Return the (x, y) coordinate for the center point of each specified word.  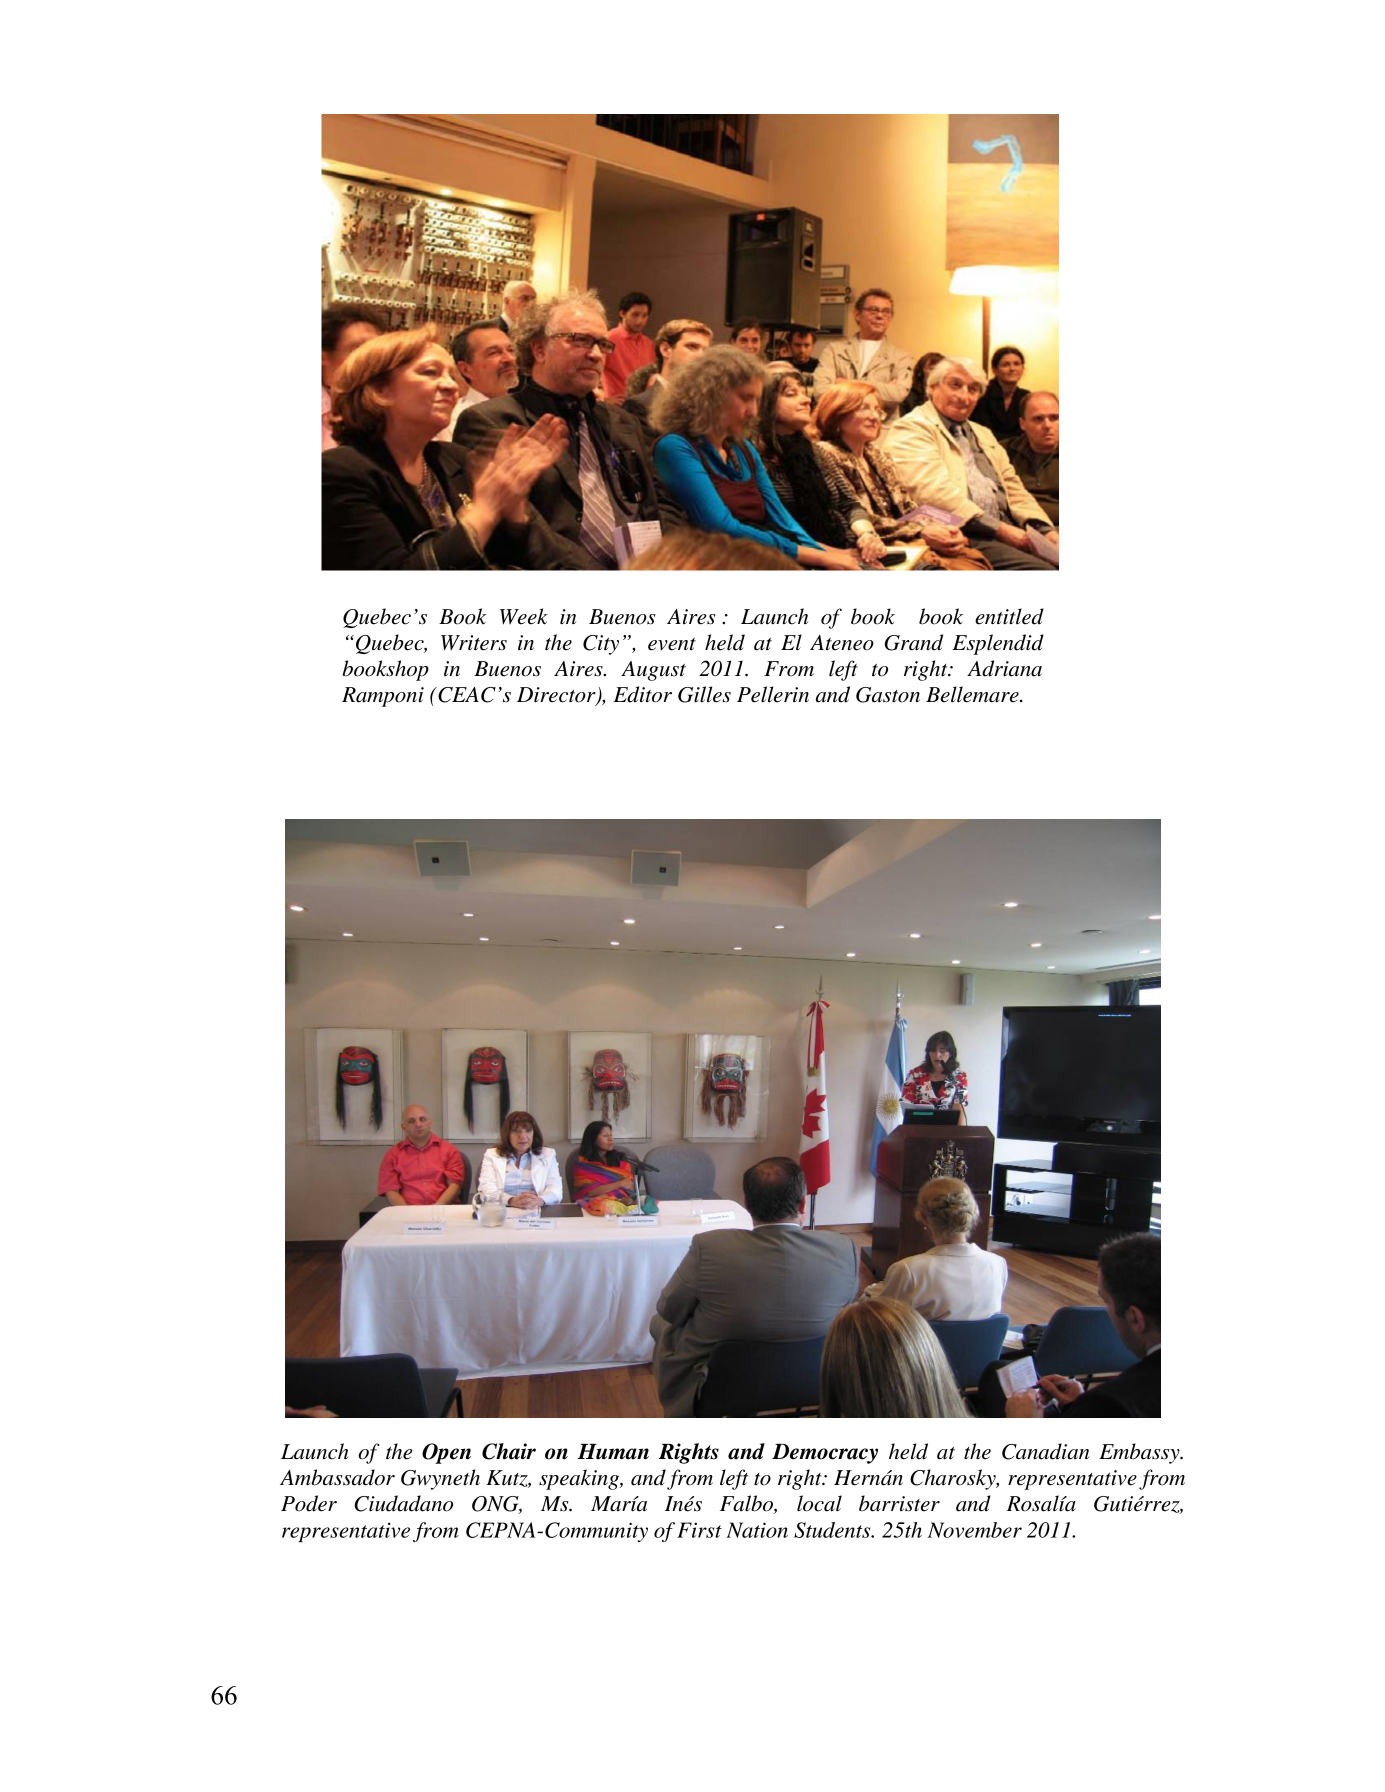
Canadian (1045, 1451)
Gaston (888, 695)
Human (613, 1452)
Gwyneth (440, 1479)
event (672, 644)
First (699, 1530)
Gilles (704, 694)
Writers (474, 643)
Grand (914, 642)
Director (557, 696)
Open (446, 1453)
